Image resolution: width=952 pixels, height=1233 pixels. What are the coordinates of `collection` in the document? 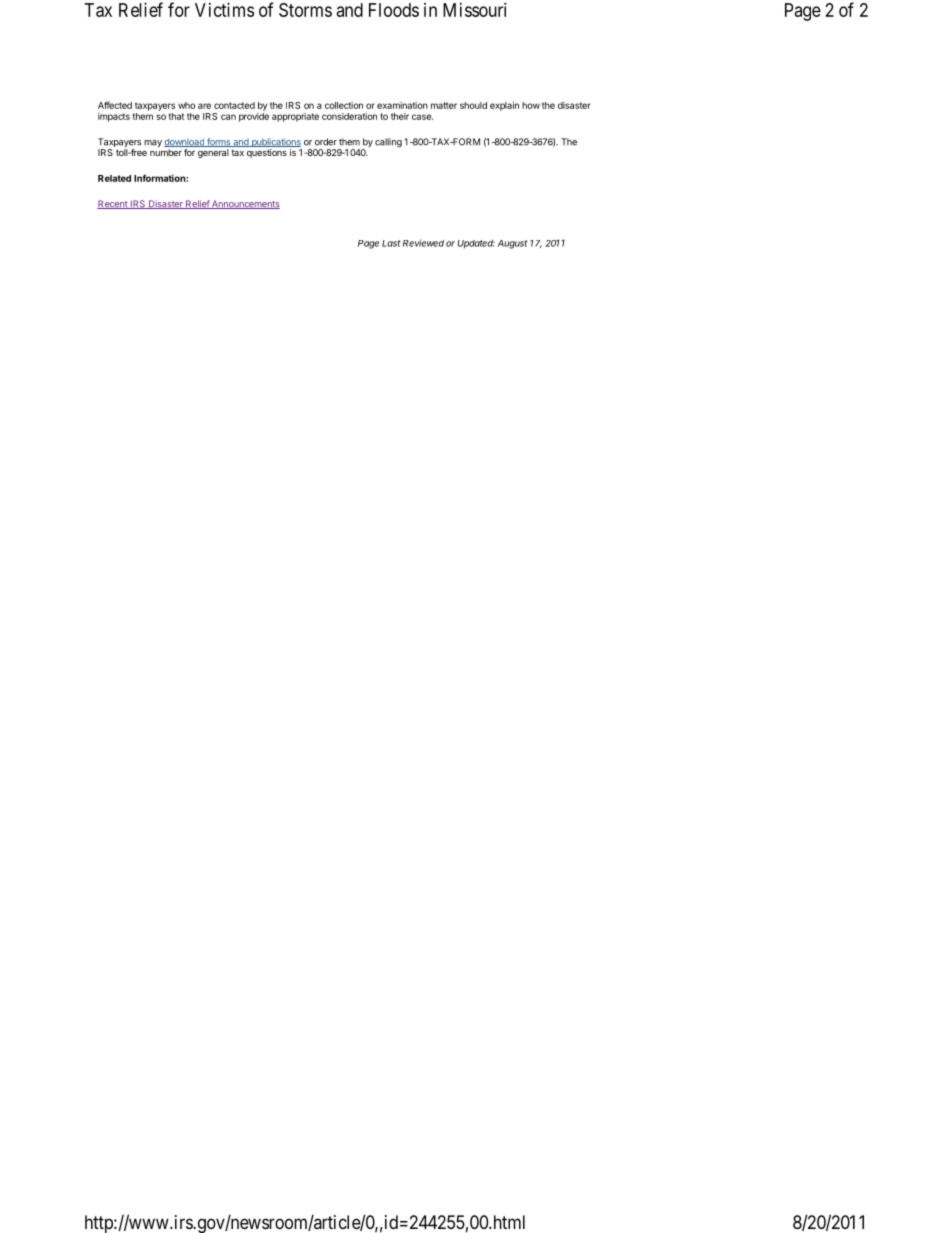 It's located at (344, 105).
